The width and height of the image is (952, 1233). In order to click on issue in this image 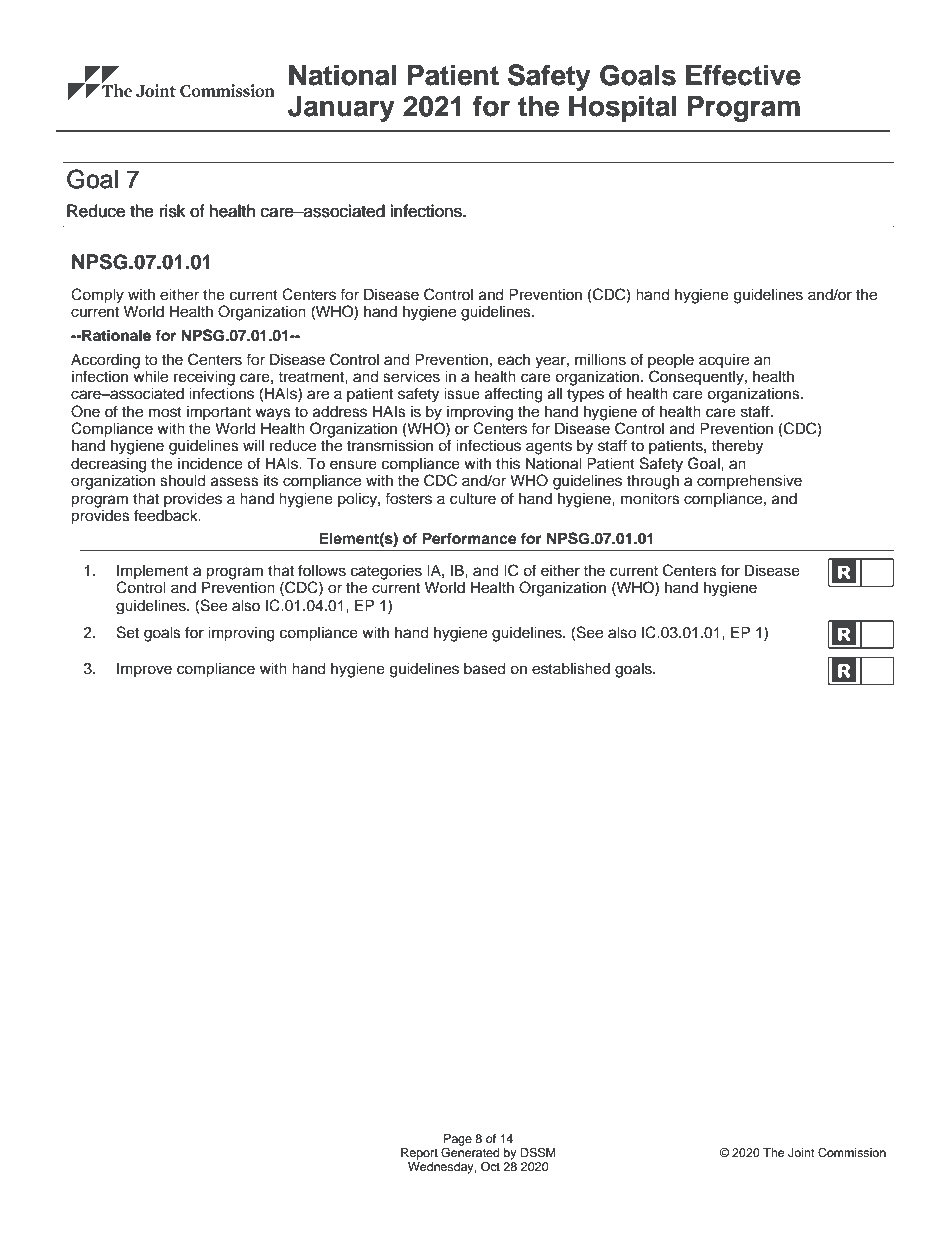, I will do `click(462, 394)`.
